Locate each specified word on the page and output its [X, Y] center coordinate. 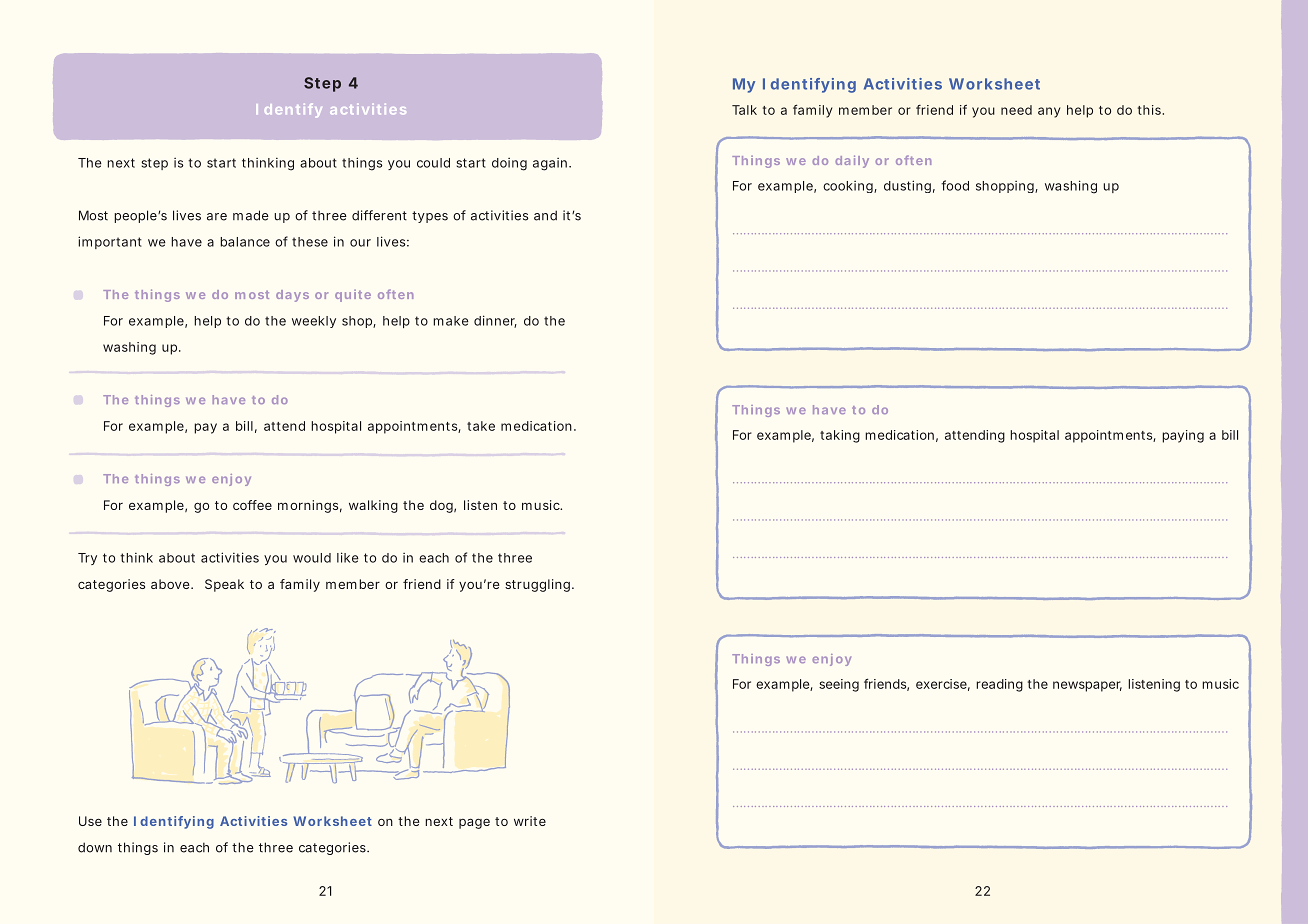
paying [1183, 436]
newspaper [1087, 686]
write [530, 821]
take [481, 426]
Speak [224, 585]
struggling [537, 585]
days [292, 296]
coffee [252, 505]
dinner [495, 321]
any [1049, 112]
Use [90, 821]
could [433, 163]
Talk [744, 110]
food [955, 185]
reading [999, 685]
